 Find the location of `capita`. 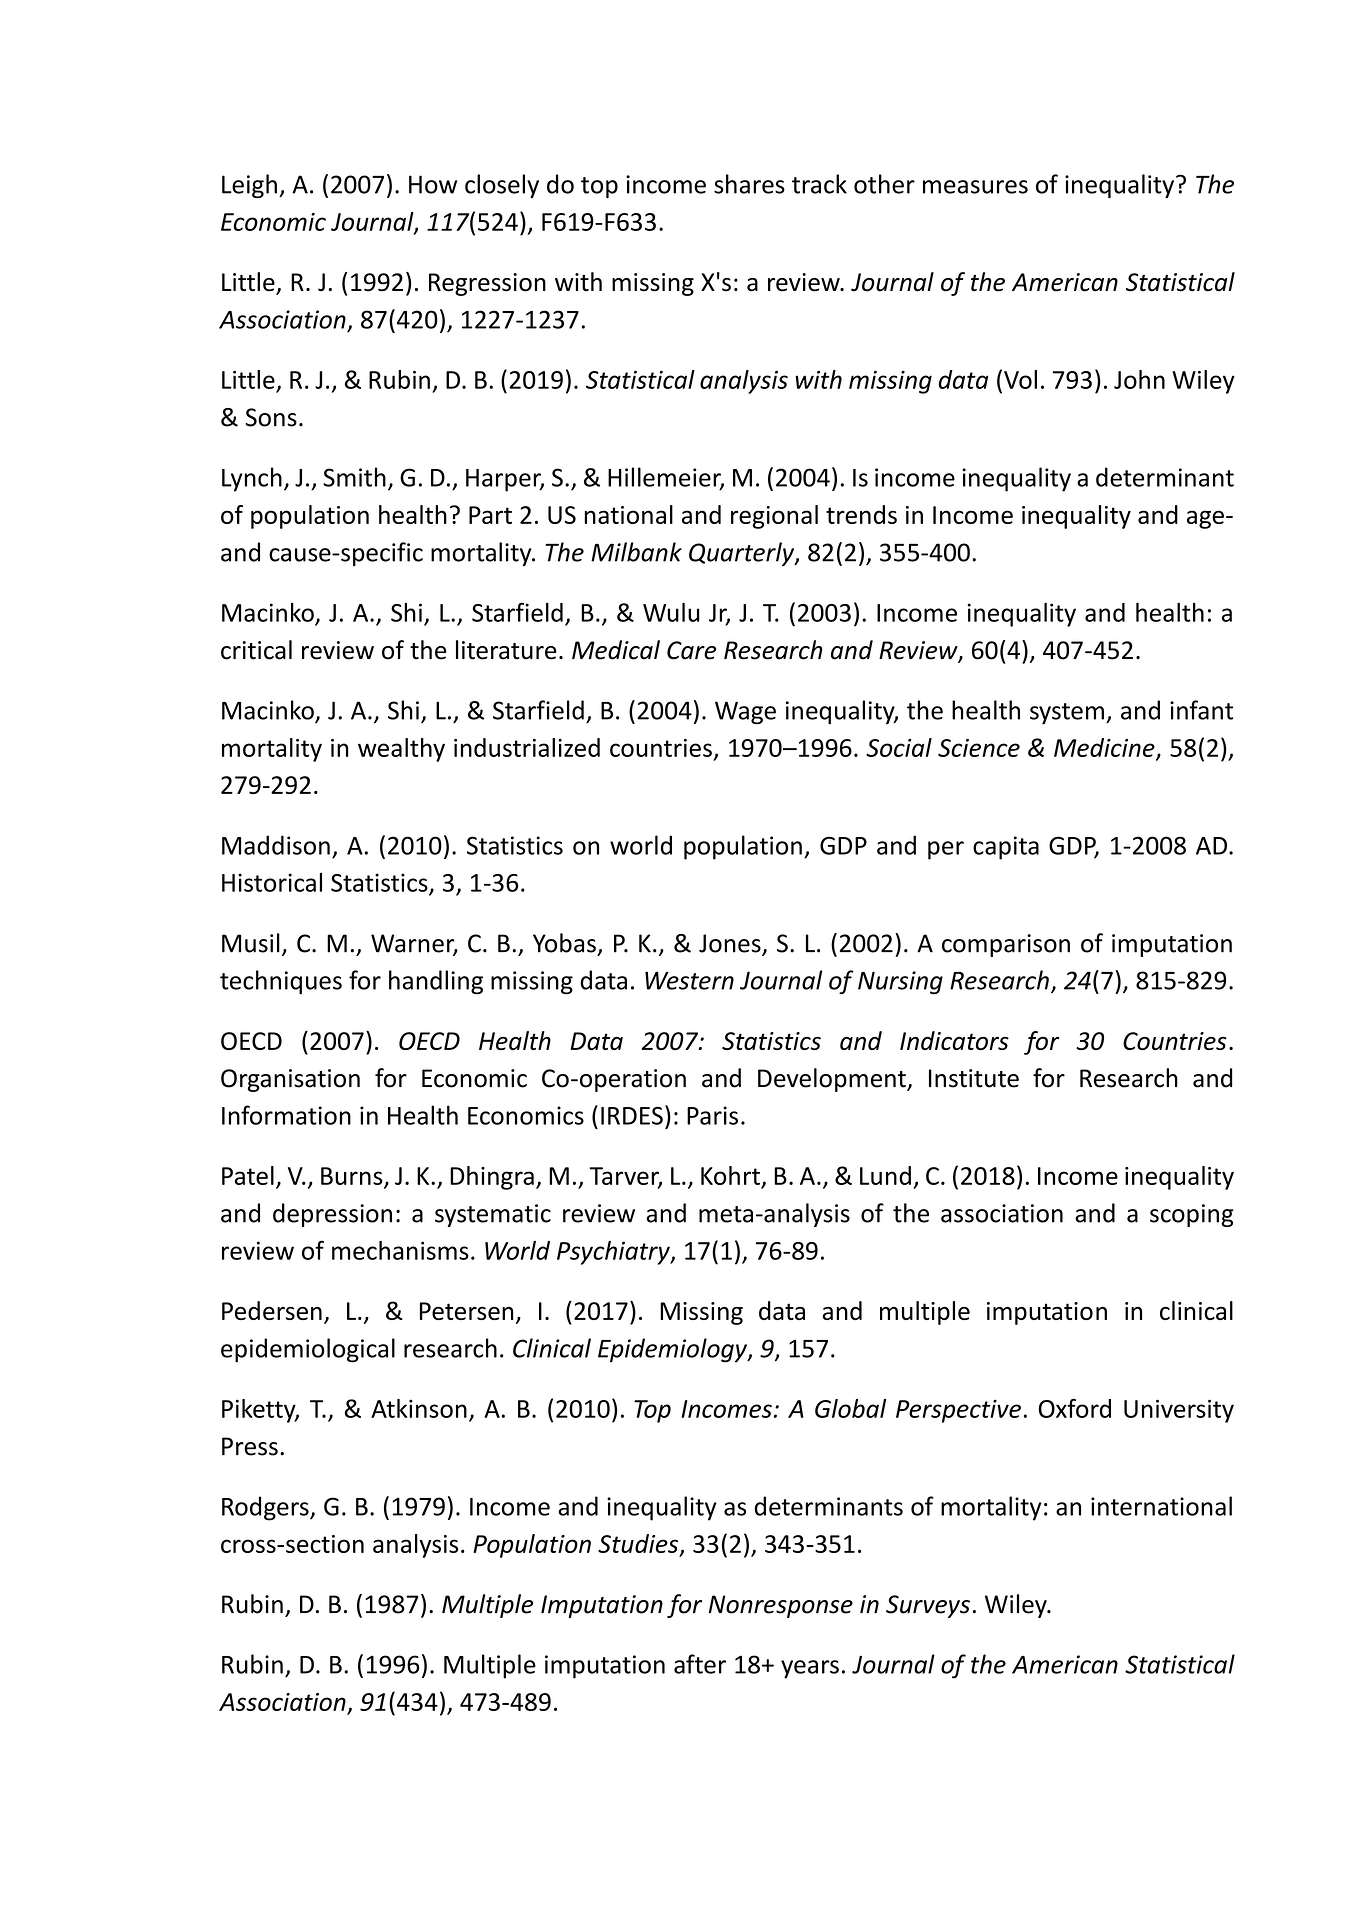

capita is located at coordinates (1006, 848).
